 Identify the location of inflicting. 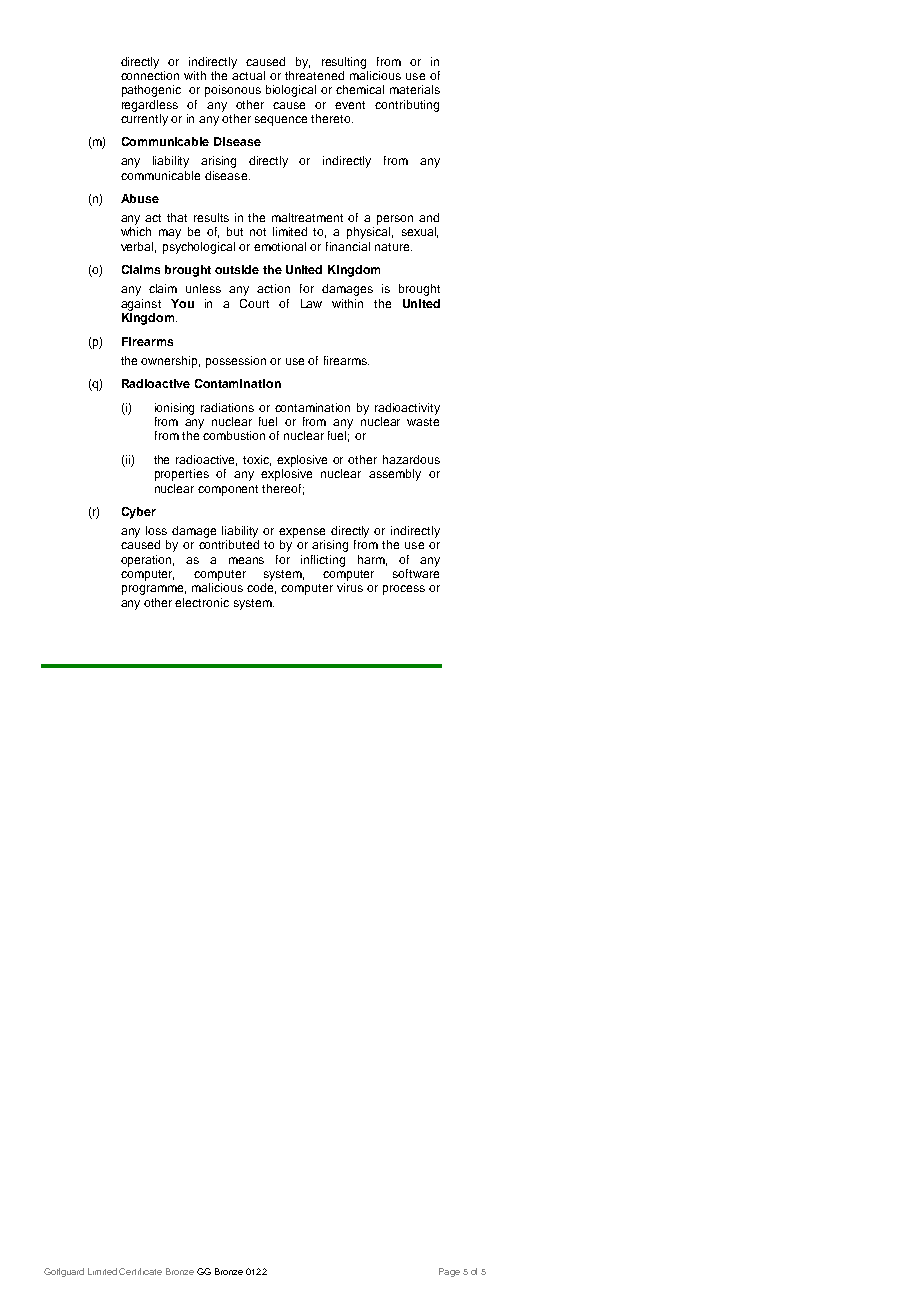
(323, 561).
